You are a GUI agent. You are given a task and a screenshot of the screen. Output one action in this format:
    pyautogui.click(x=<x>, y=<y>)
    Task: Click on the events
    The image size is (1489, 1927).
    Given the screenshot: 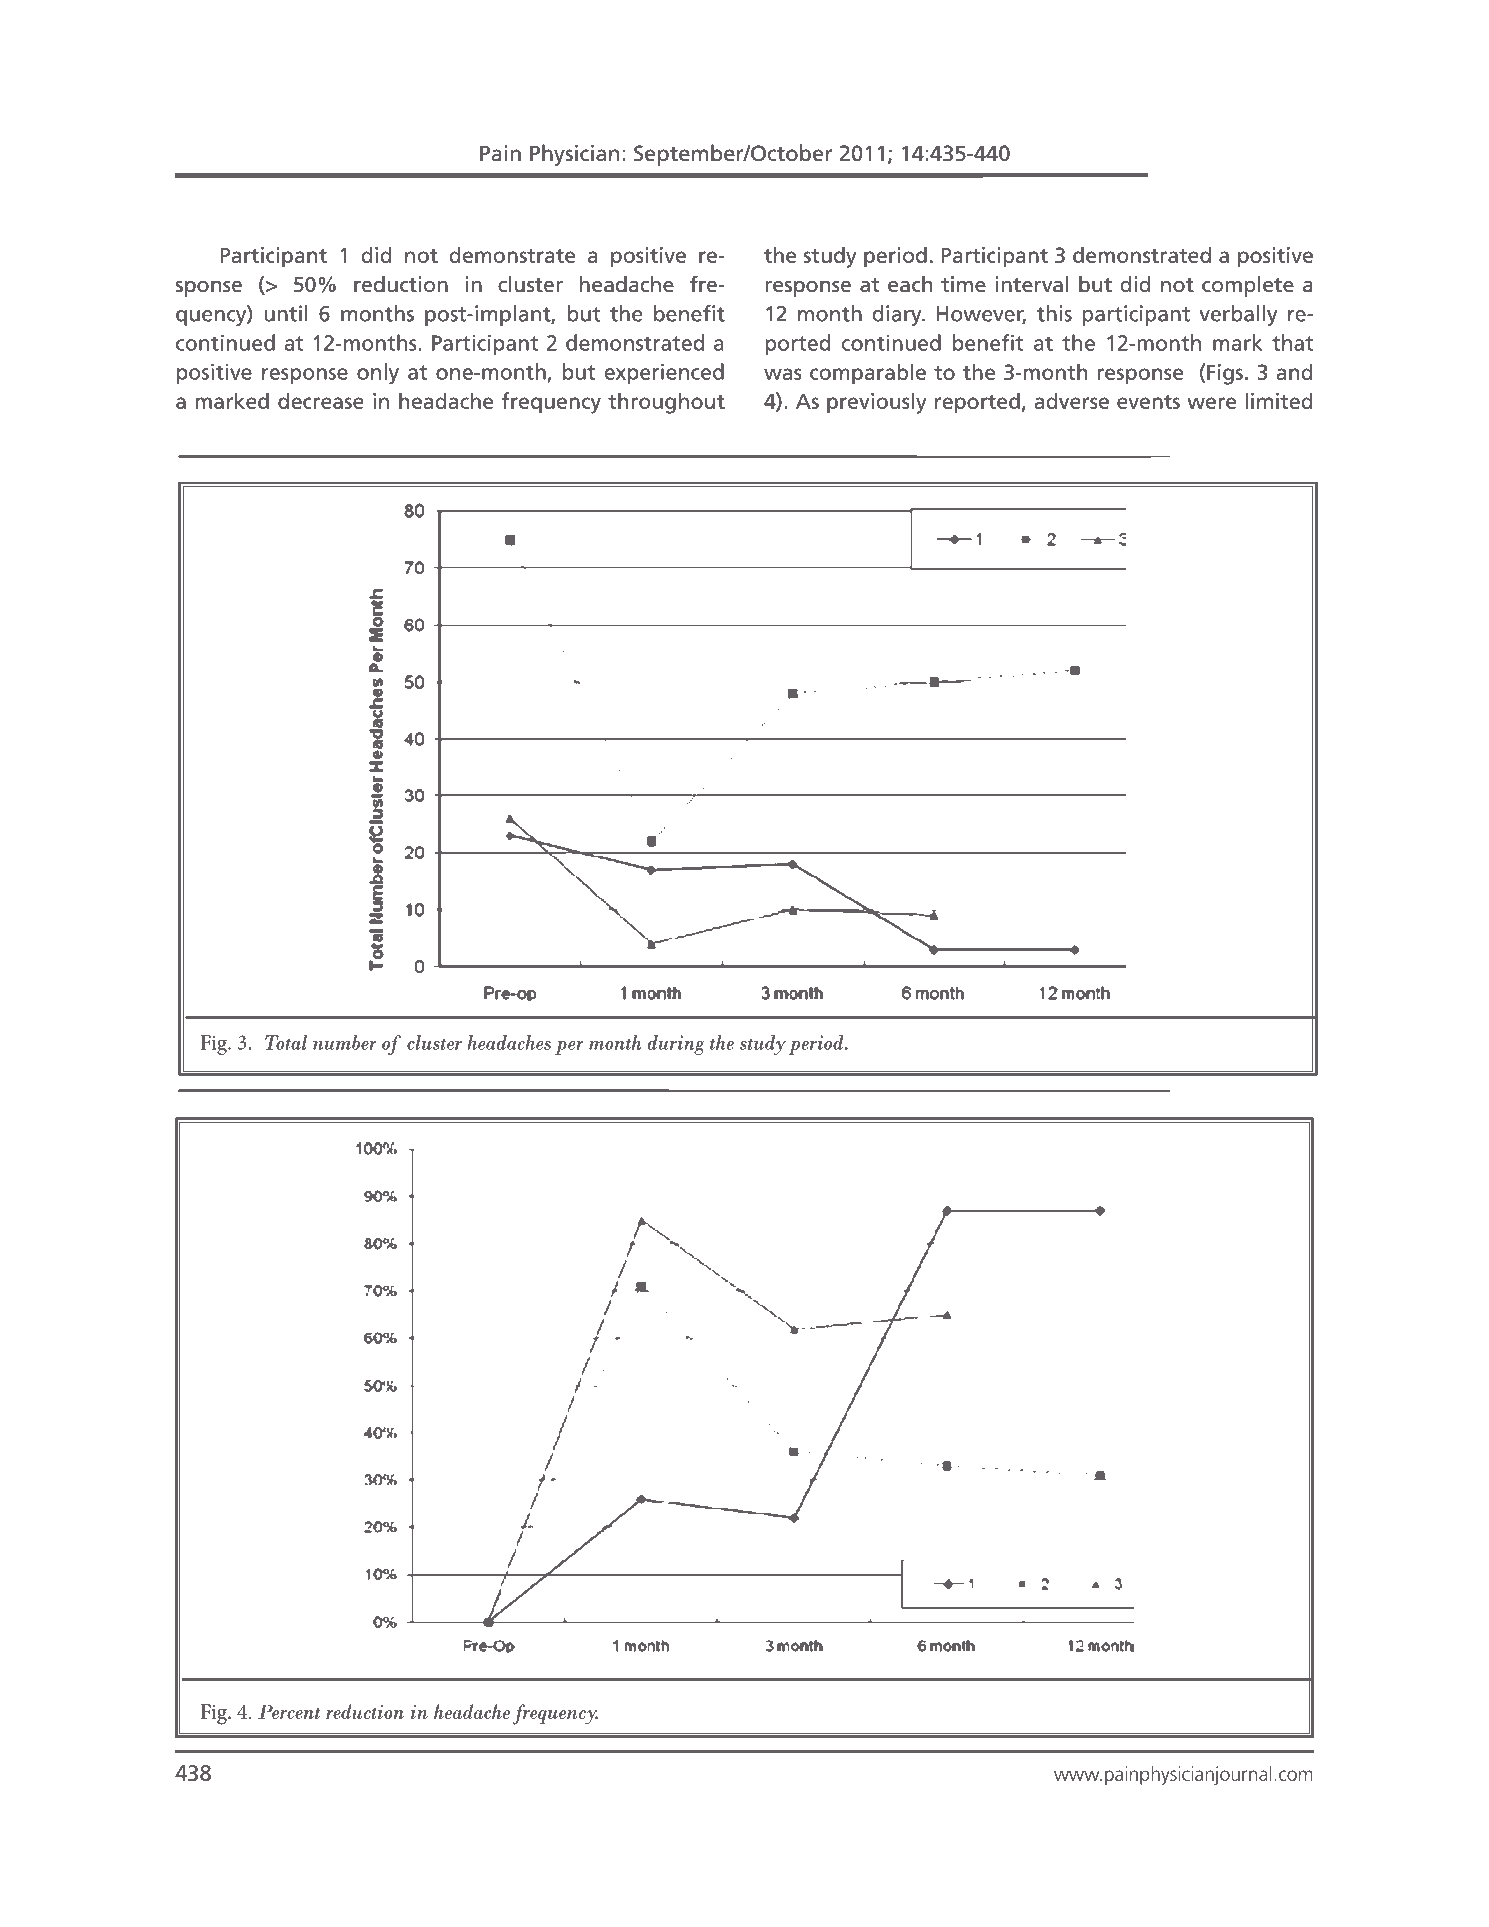 What is the action you would take?
    pyautogui.click(x=1148, y=402)
